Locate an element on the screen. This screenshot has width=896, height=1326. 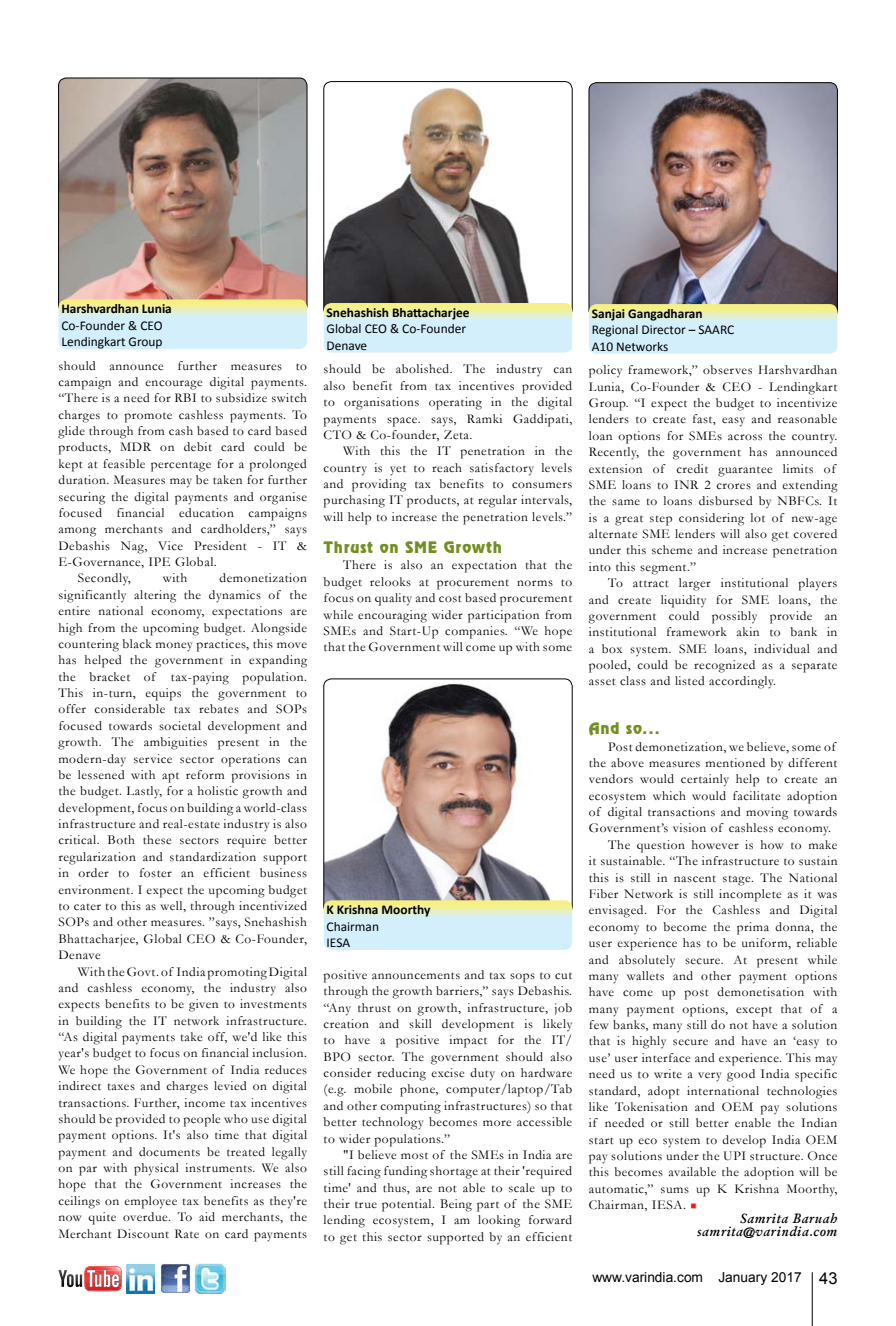
money is located at coordinates (174, 647).
